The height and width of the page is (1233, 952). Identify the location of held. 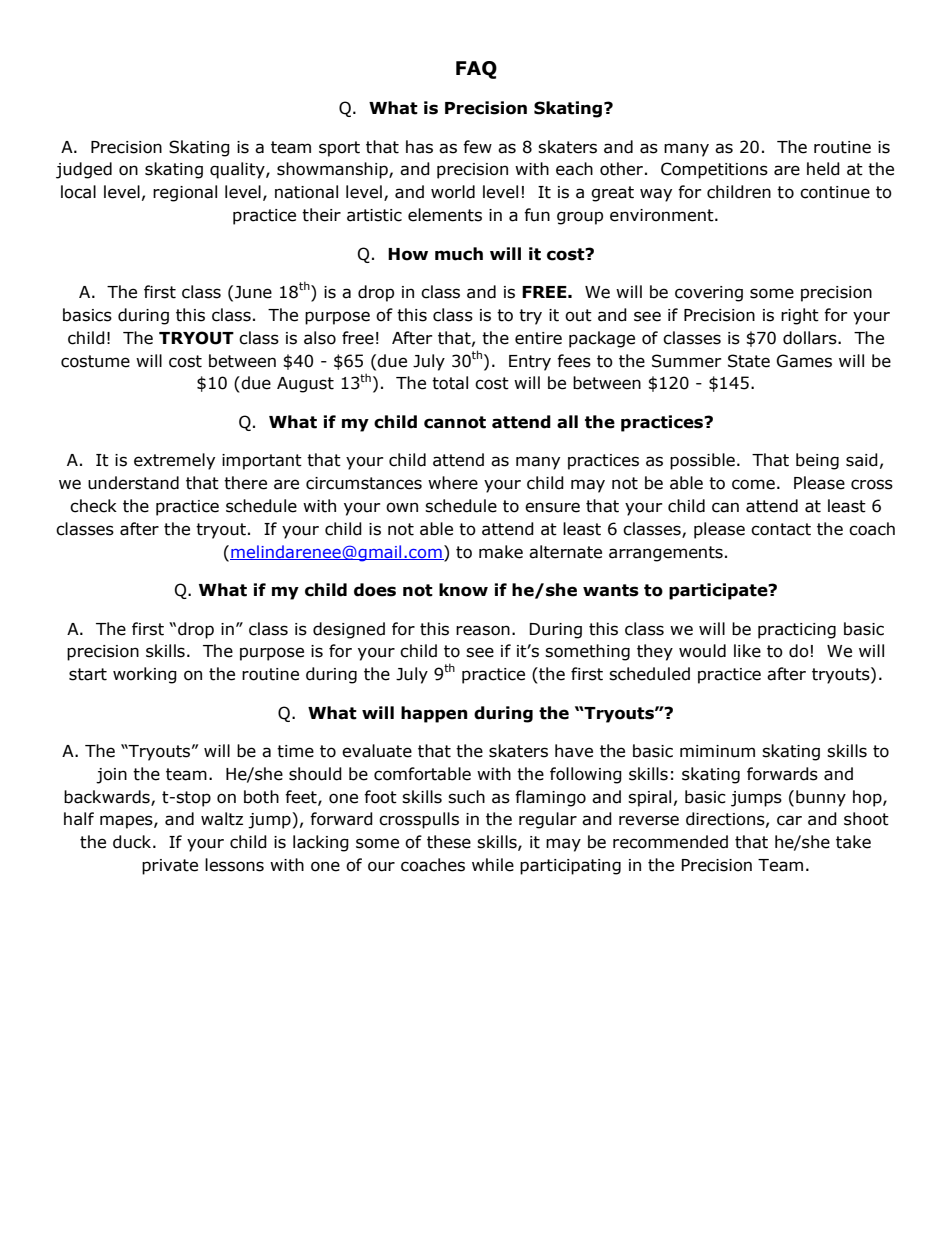
(823, 169).
